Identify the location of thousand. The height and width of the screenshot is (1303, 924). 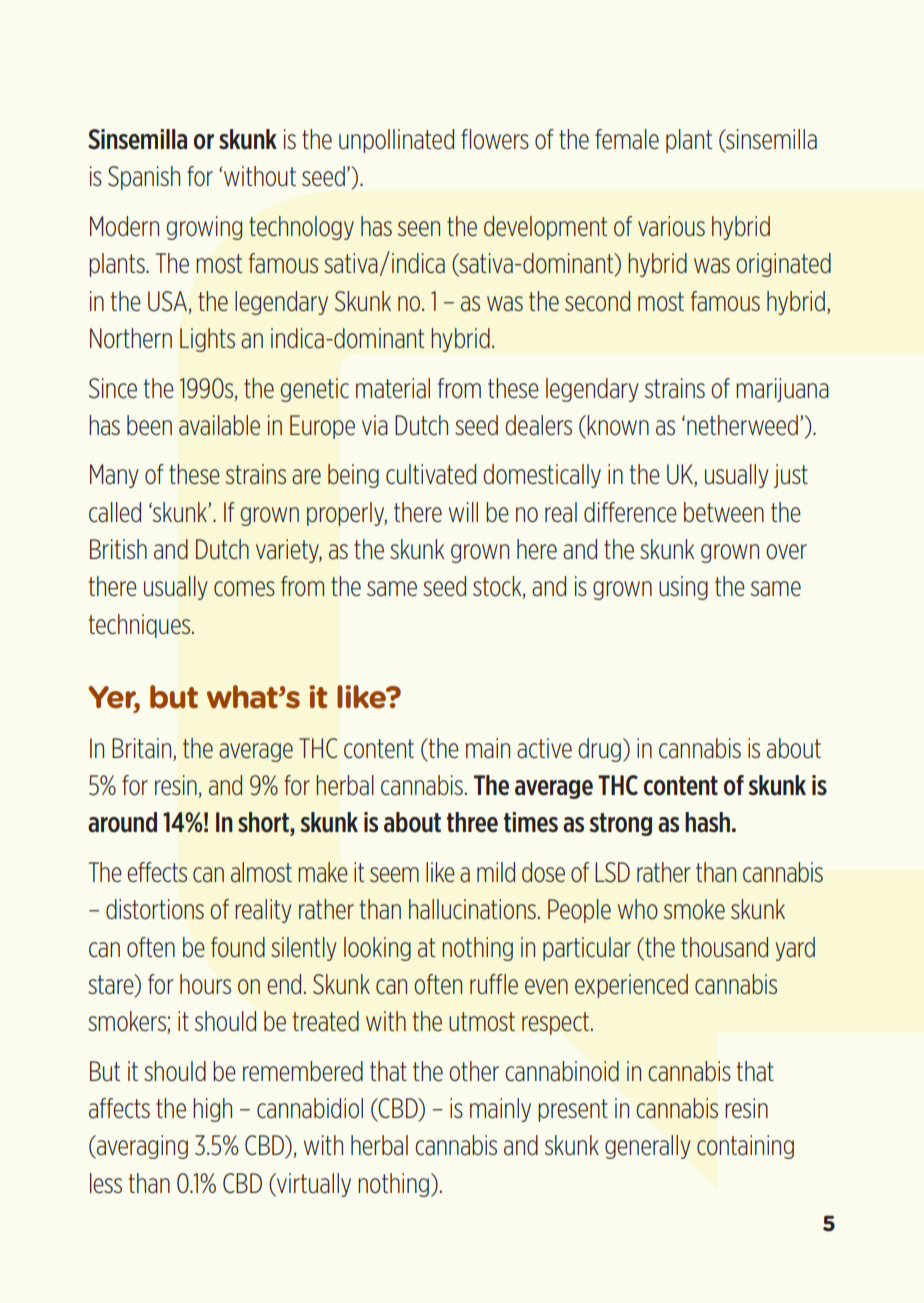
(724, 947).
